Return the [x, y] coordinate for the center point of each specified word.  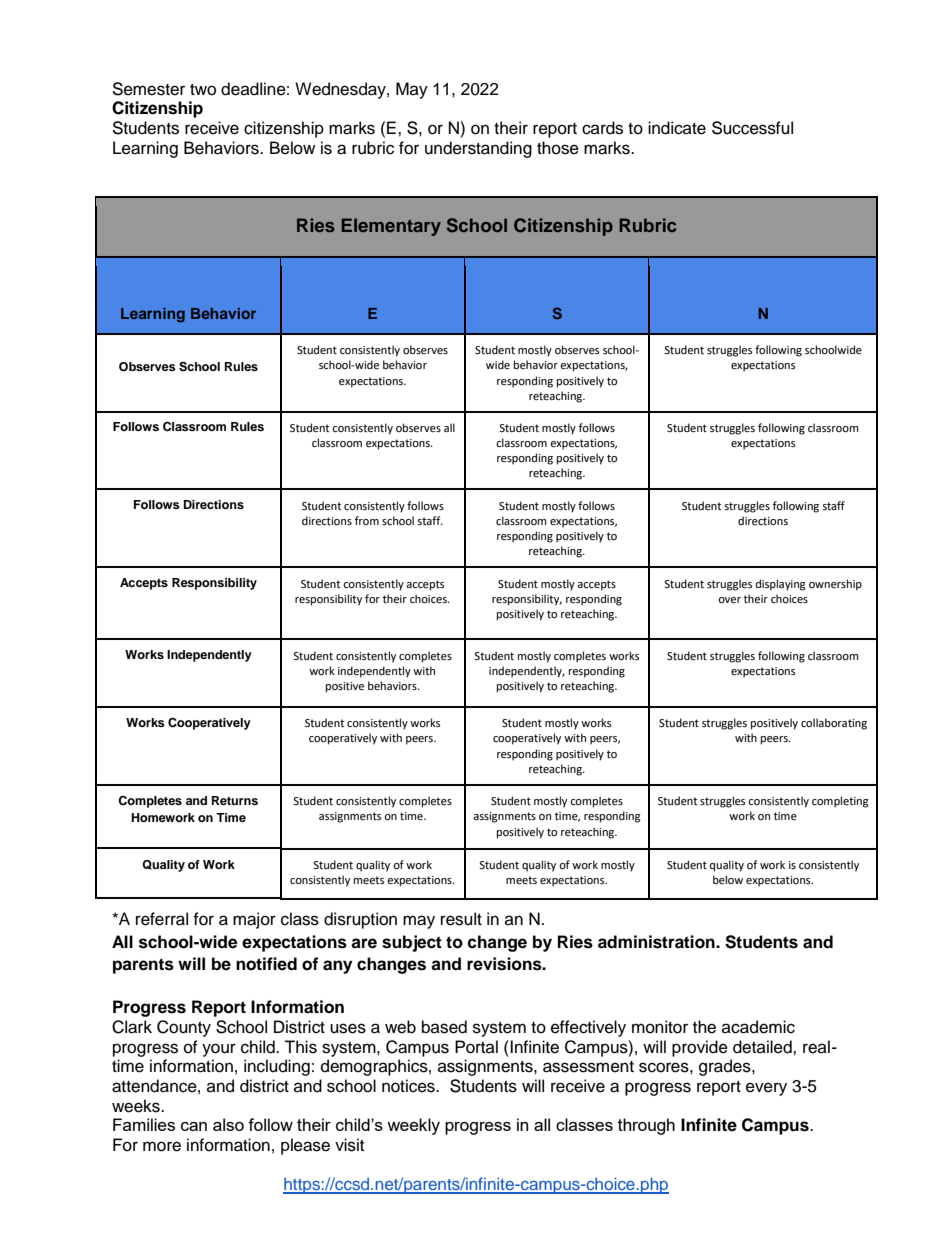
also [228, 1124]
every [766, 1089]
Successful [752, 128]
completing [840, 802]
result [461, 919]
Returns [235, 800]
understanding [478, 149]
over [729, 600]
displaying [781, 585]
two [203, 90]
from [367, 520]
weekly [413, 1126]
